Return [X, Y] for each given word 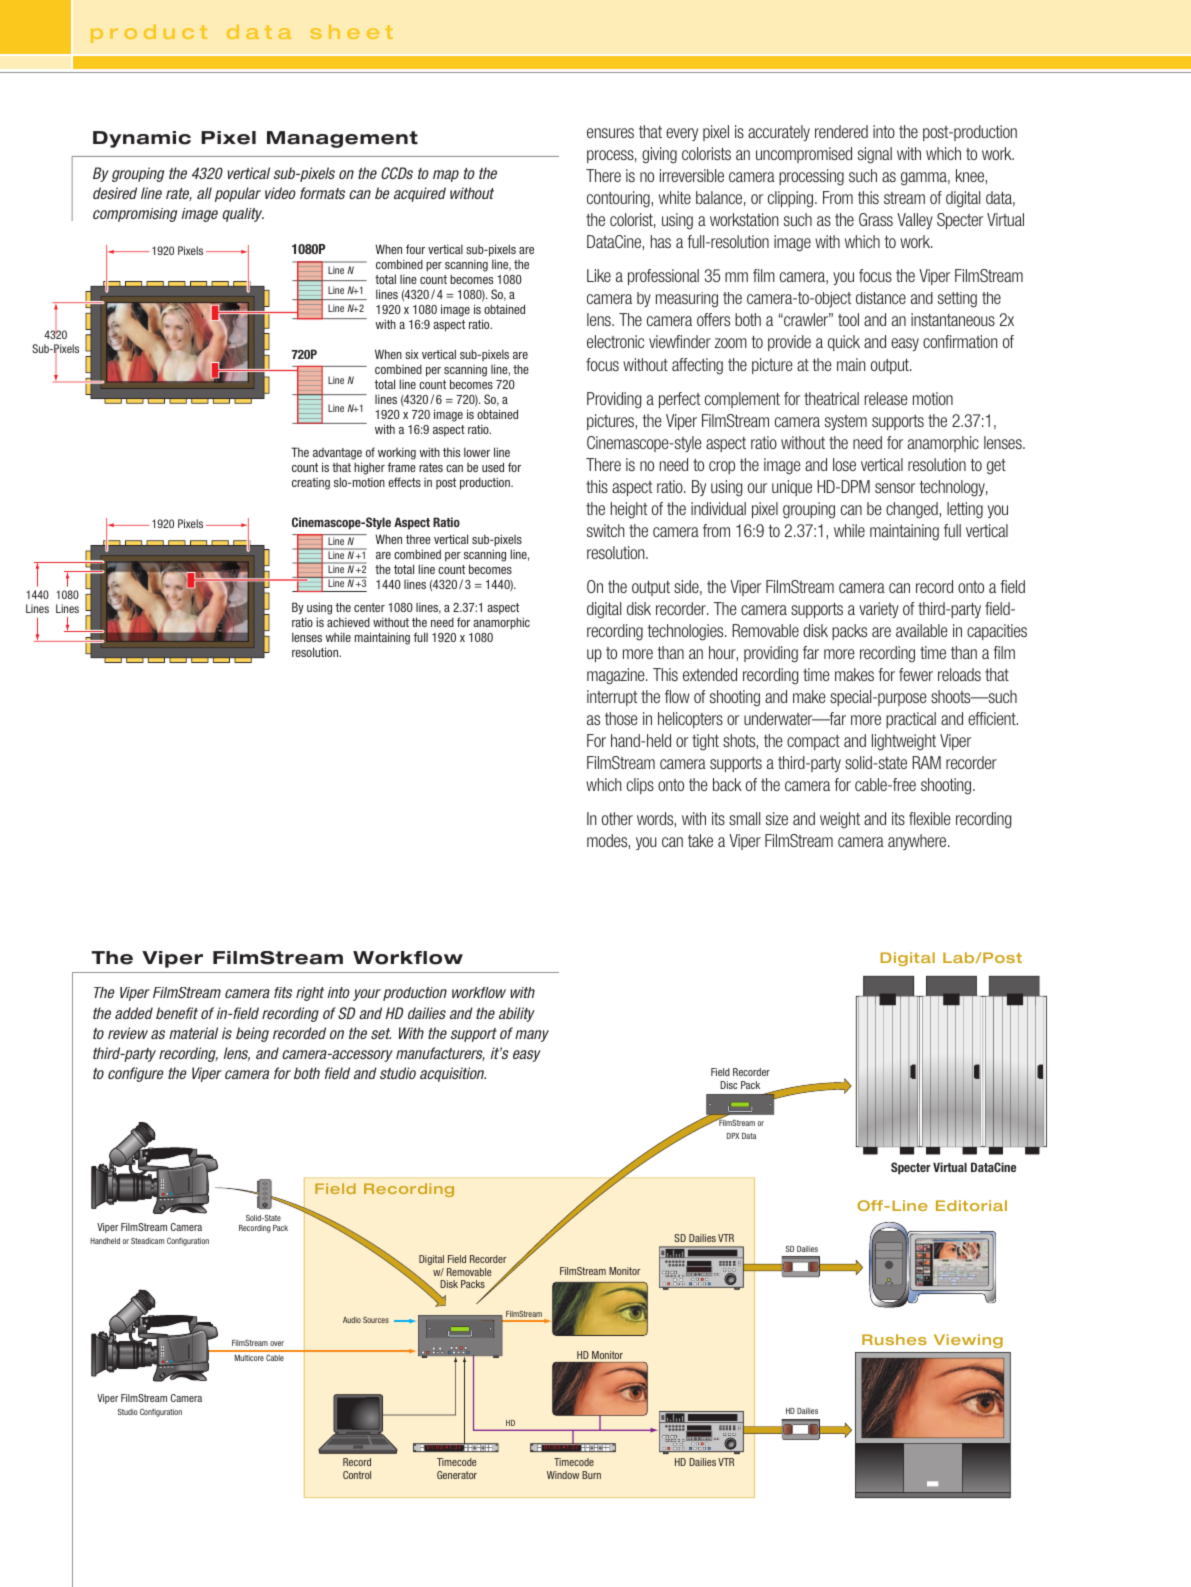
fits [283, 992]
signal [875, 155]
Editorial [971, 1205]
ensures [610, 133]
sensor [895, 488]
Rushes [894, 1339]
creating [311, 484]
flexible [930, 818]
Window [563, 1475]
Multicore [249, 1358]
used [493, 467]
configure [136, 1074]
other [617, 818]
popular [238, 194]
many [532, 1036]
